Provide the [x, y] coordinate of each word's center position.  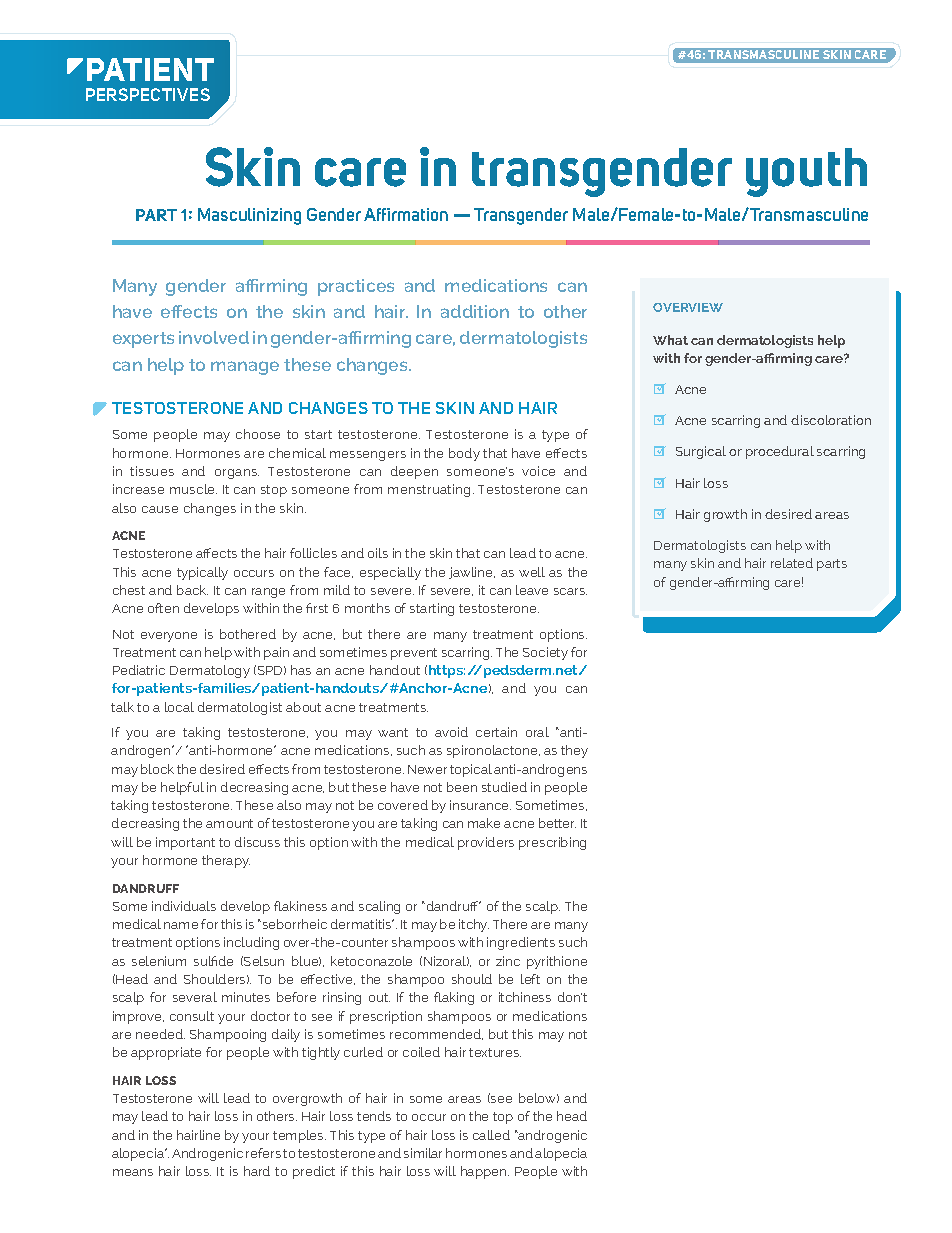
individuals [184, 906]
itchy [474, 925]
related [792, 563]
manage [245, 368]
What [670, 340]
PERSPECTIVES [148, 94]
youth [806, 172]
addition [475, 311]
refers [263, 1153]
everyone [169, 637]
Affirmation [406, 214]
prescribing [552, 843]
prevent [414, 654]
